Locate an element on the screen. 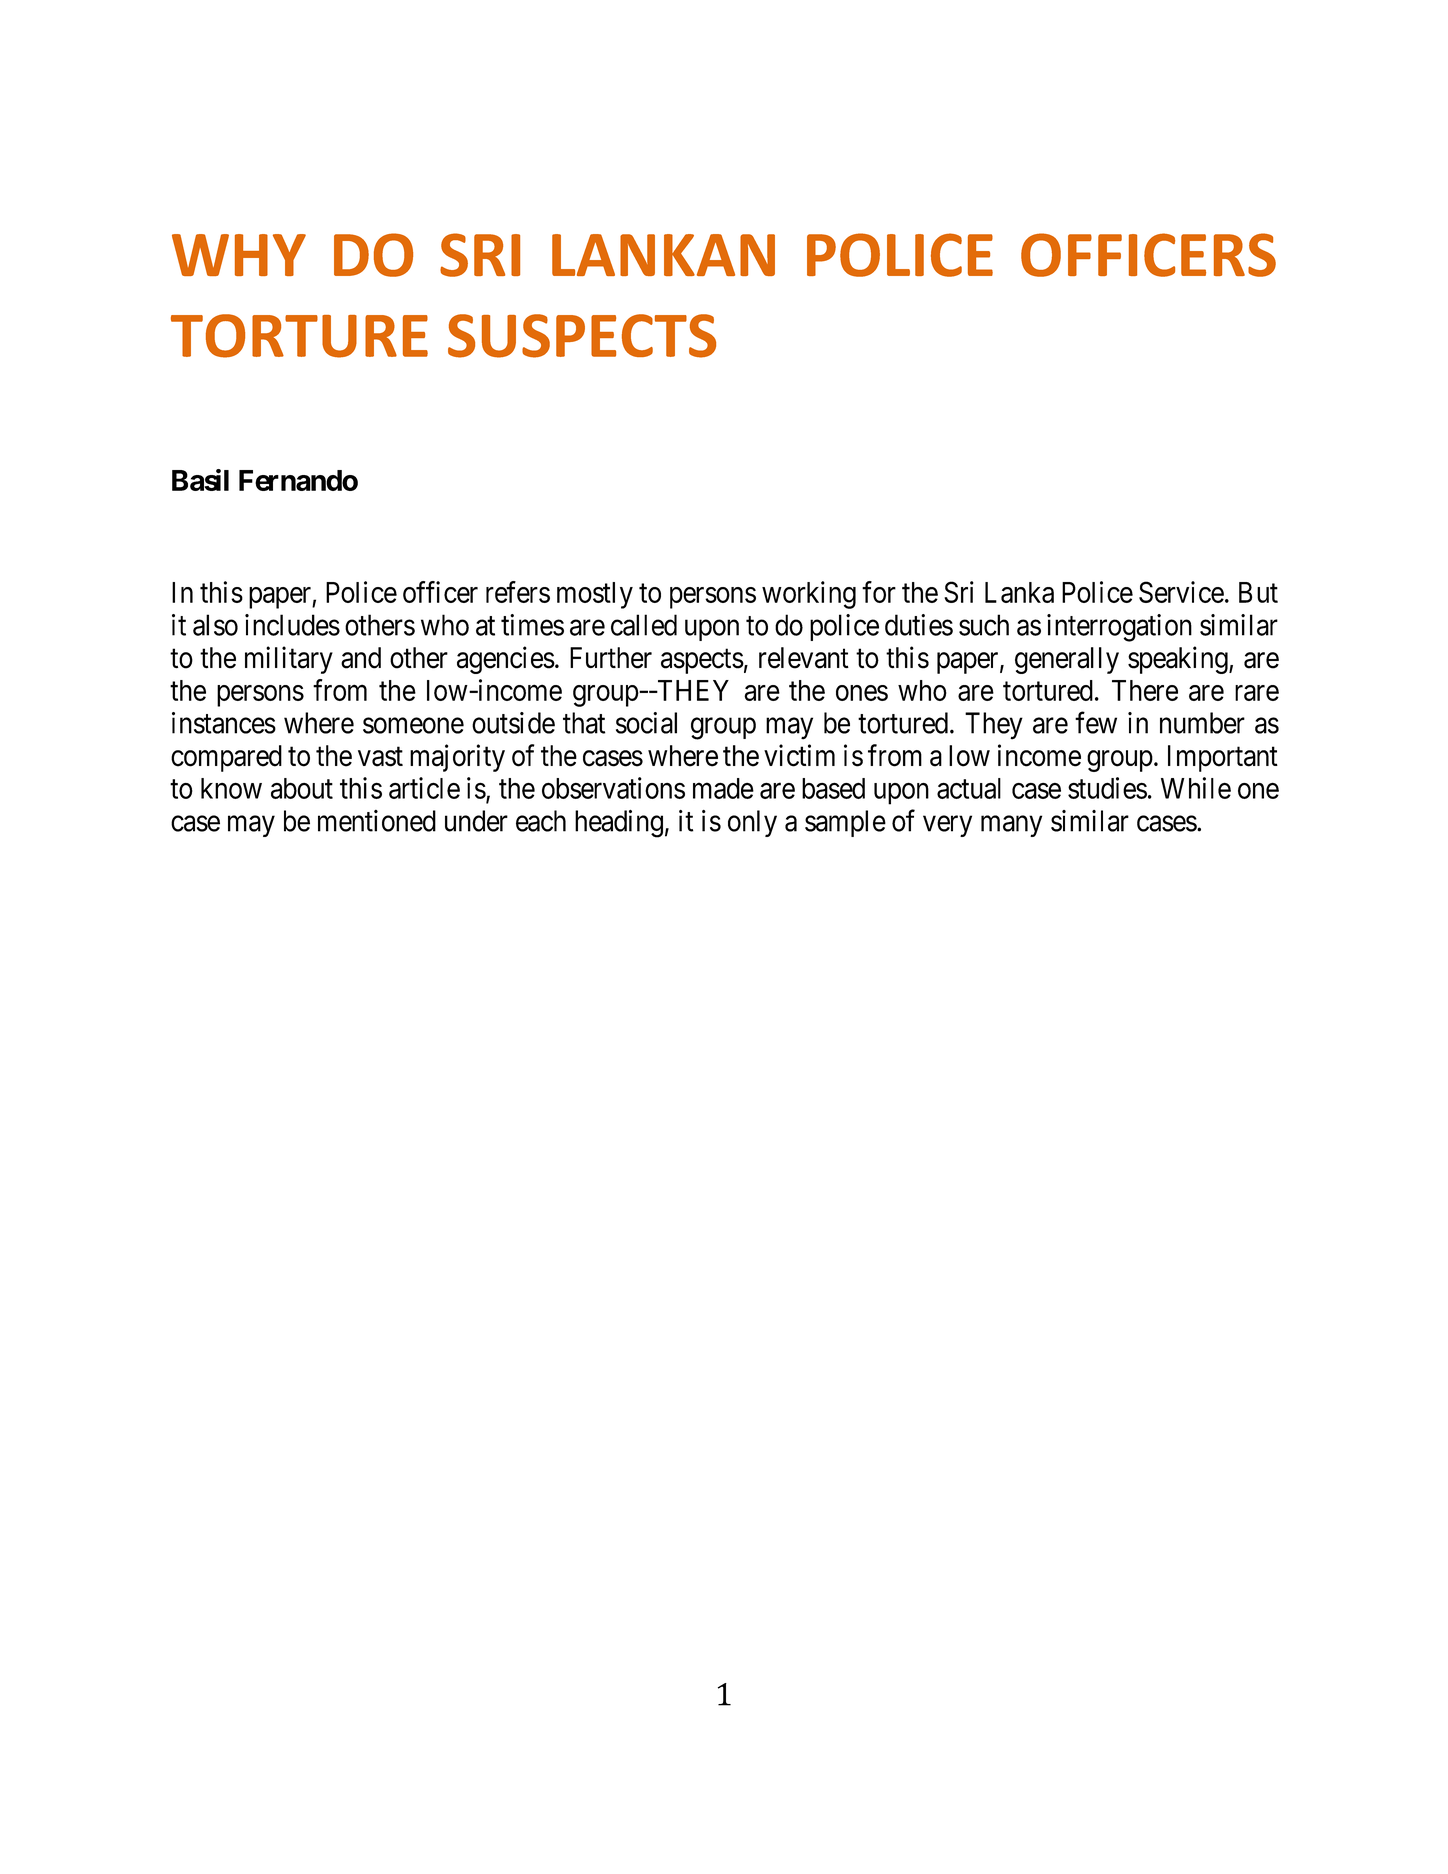 Image resolution: width=1448 pixels, height=1874 pixels. Service is located at coordinates (1181, 592).
